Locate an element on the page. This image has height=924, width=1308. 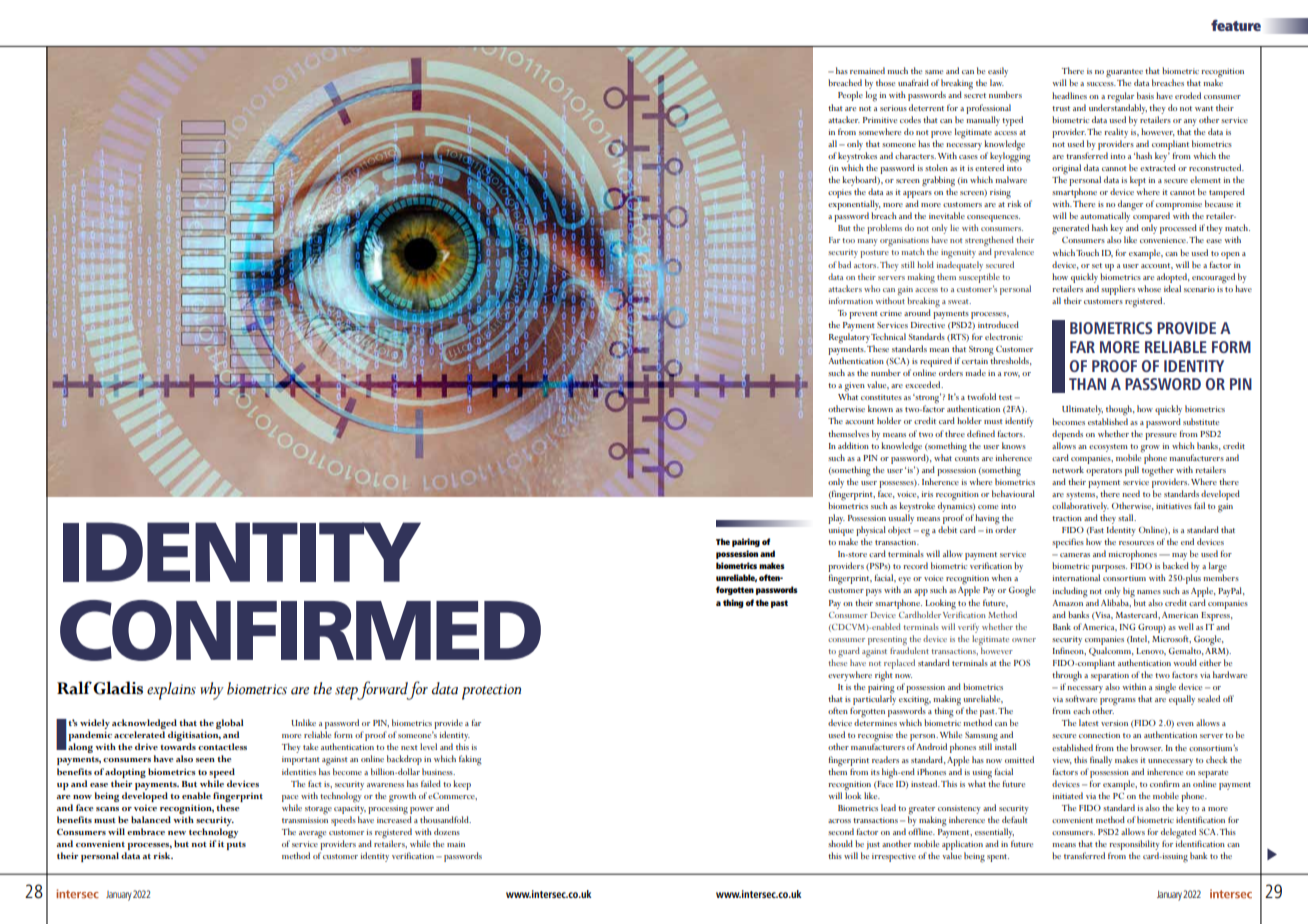
People is located at coordinates (850, 96).
